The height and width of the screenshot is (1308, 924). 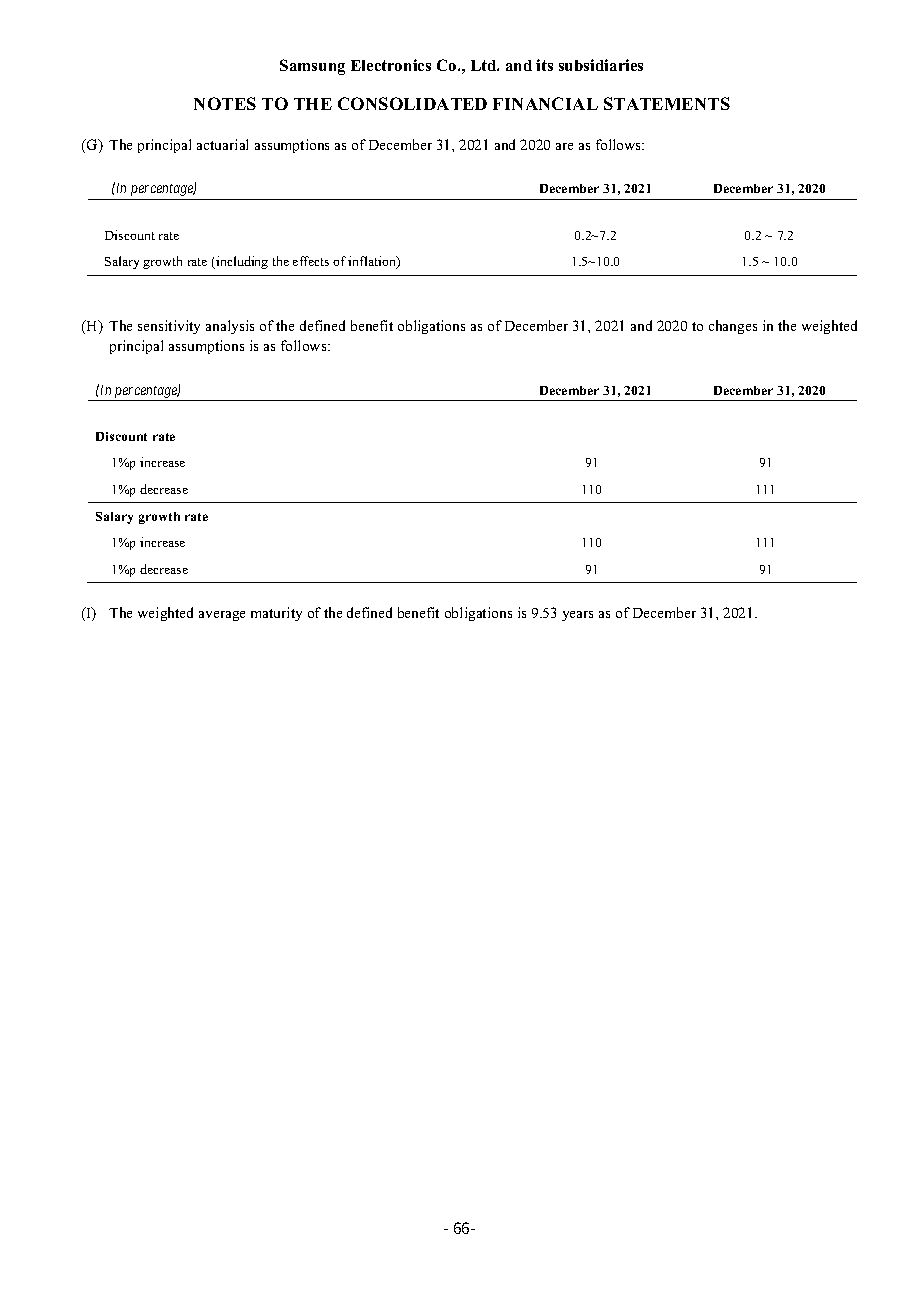 I want to click on years, so click(x=577, y=616).
